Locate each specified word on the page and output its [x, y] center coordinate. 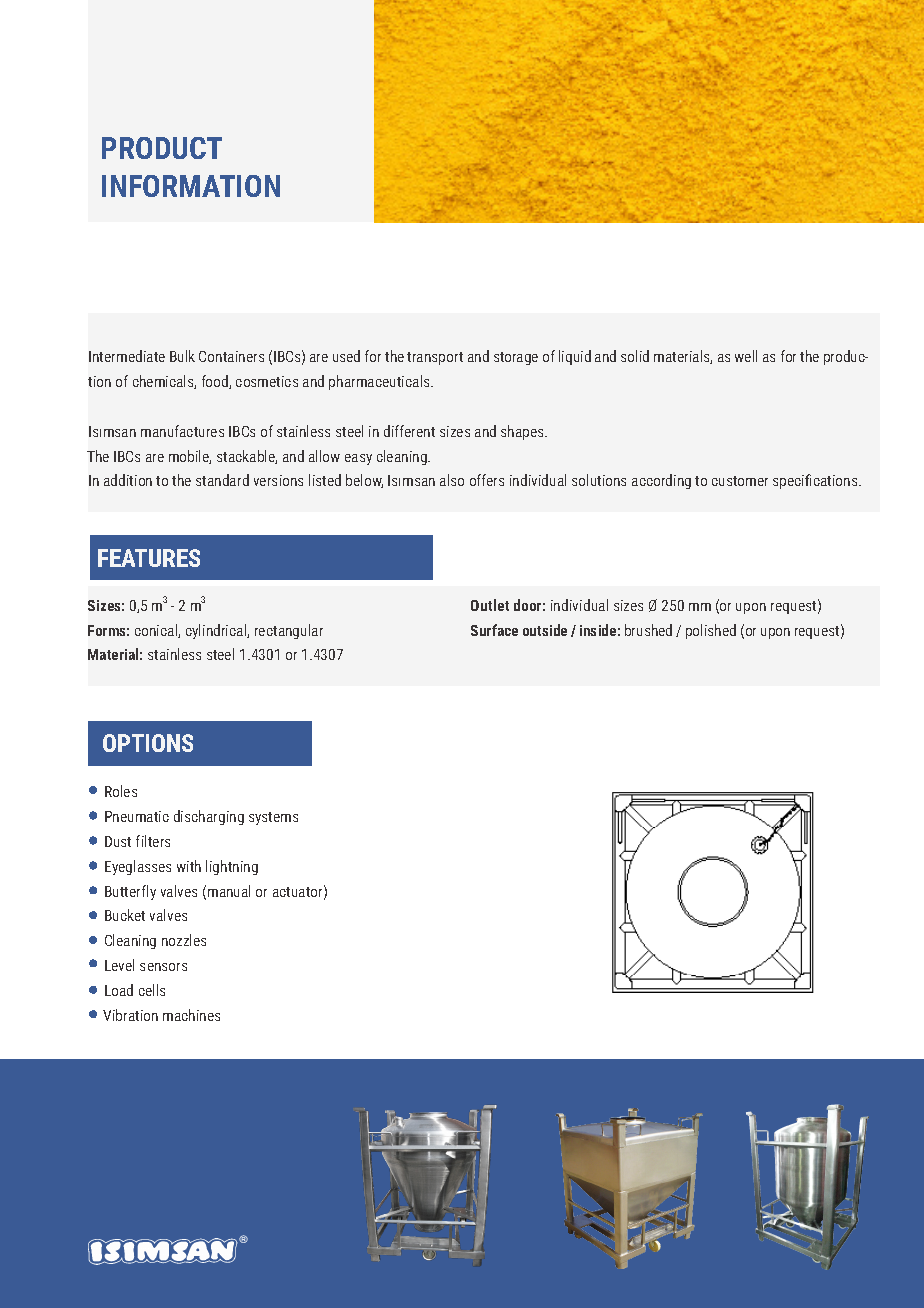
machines [191, 1015]
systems [273, 818]
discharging [209, 817]
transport [435, 358]
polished [711, 631]
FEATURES [149, 558]
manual [229, 891]
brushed [648, 630]
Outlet [490, 605]
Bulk [182, 356]
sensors [163, 967]
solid [635, 356]
